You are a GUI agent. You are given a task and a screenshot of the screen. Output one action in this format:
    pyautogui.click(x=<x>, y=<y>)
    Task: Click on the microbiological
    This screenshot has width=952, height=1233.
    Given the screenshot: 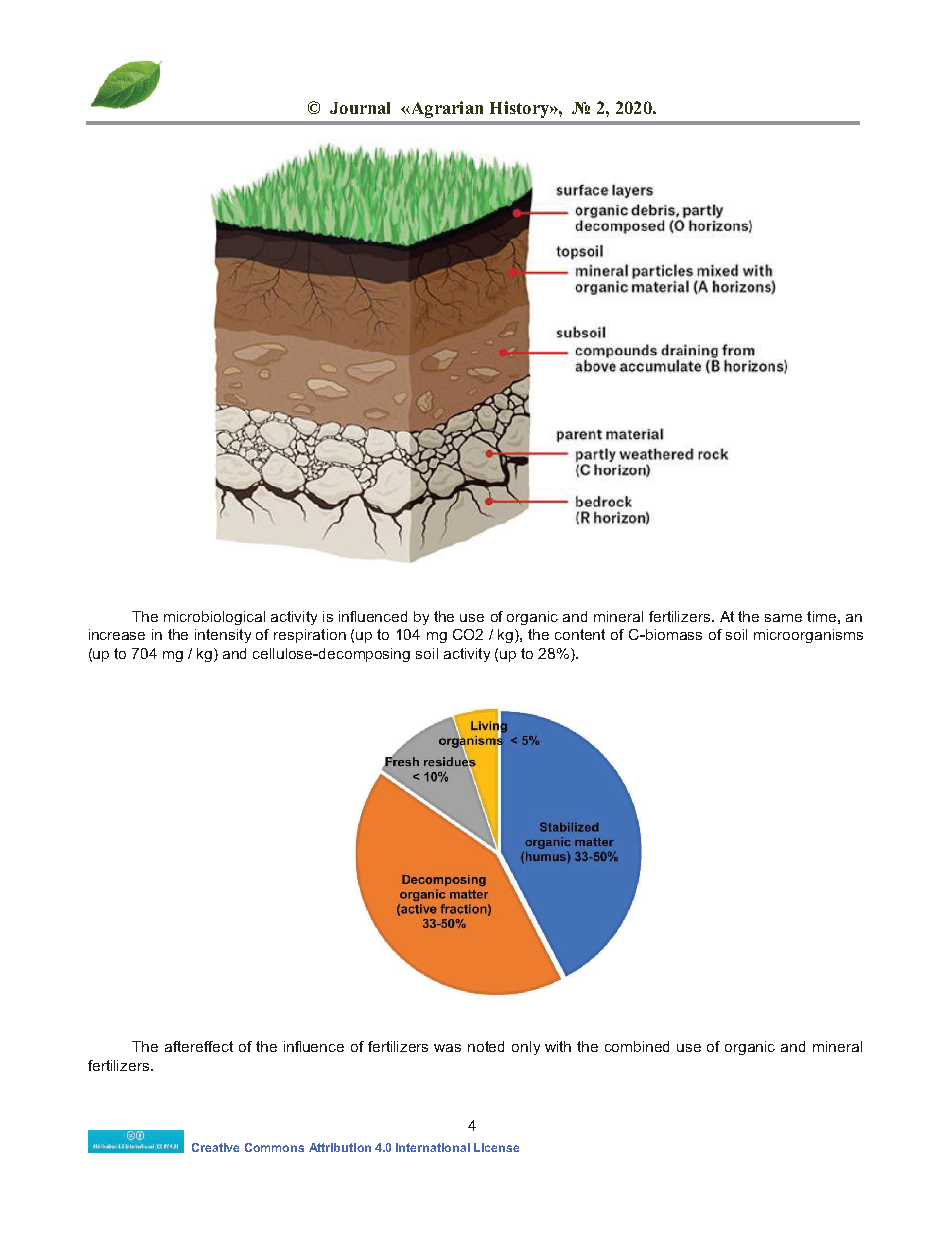 What is the action you would take?
    pyautogui.click(x=214, y=618)
